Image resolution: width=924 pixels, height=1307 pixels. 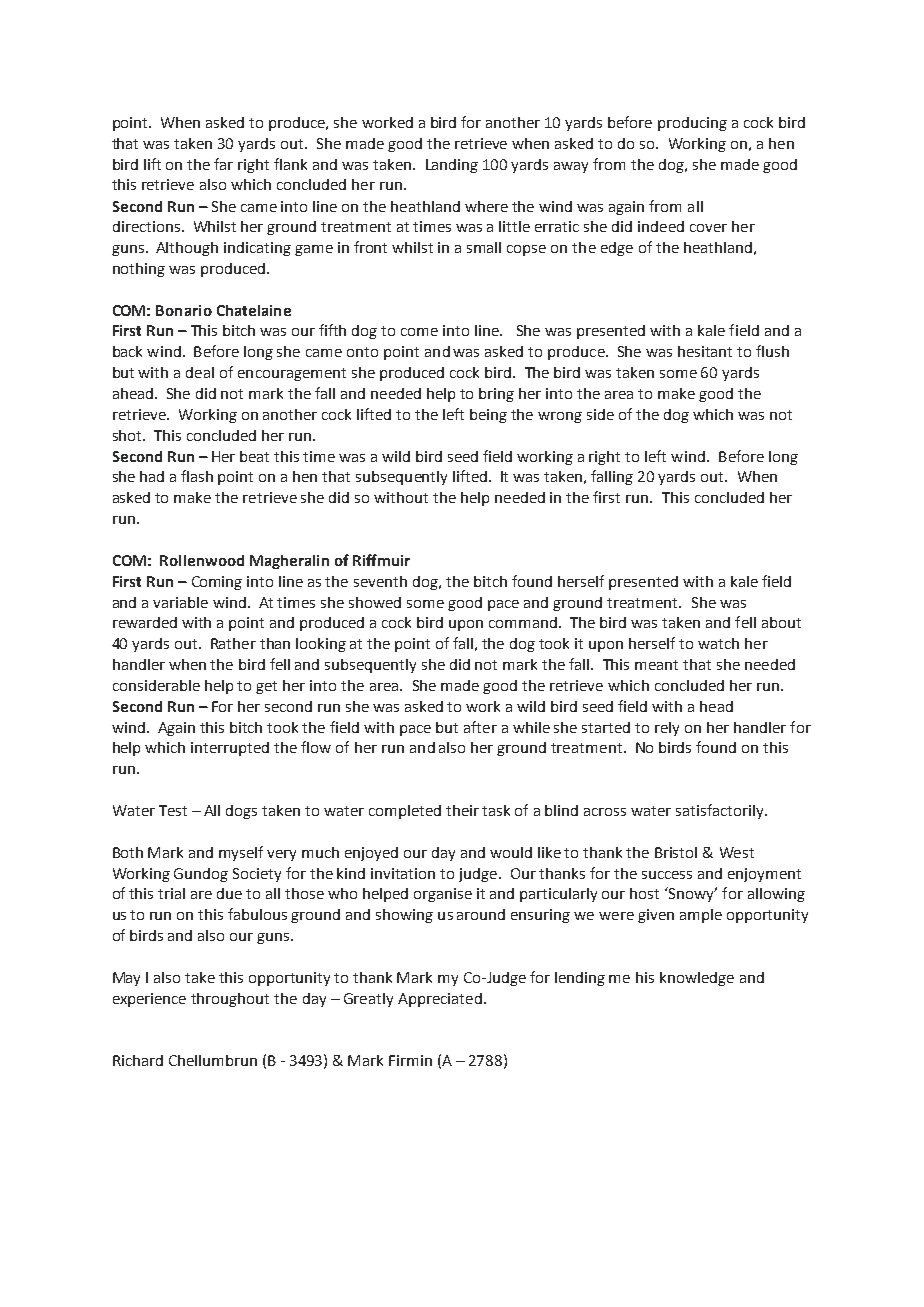 What do you see at coordinates (580, 979) in the page?
I see `lending` at bounding box center [580, 979].
